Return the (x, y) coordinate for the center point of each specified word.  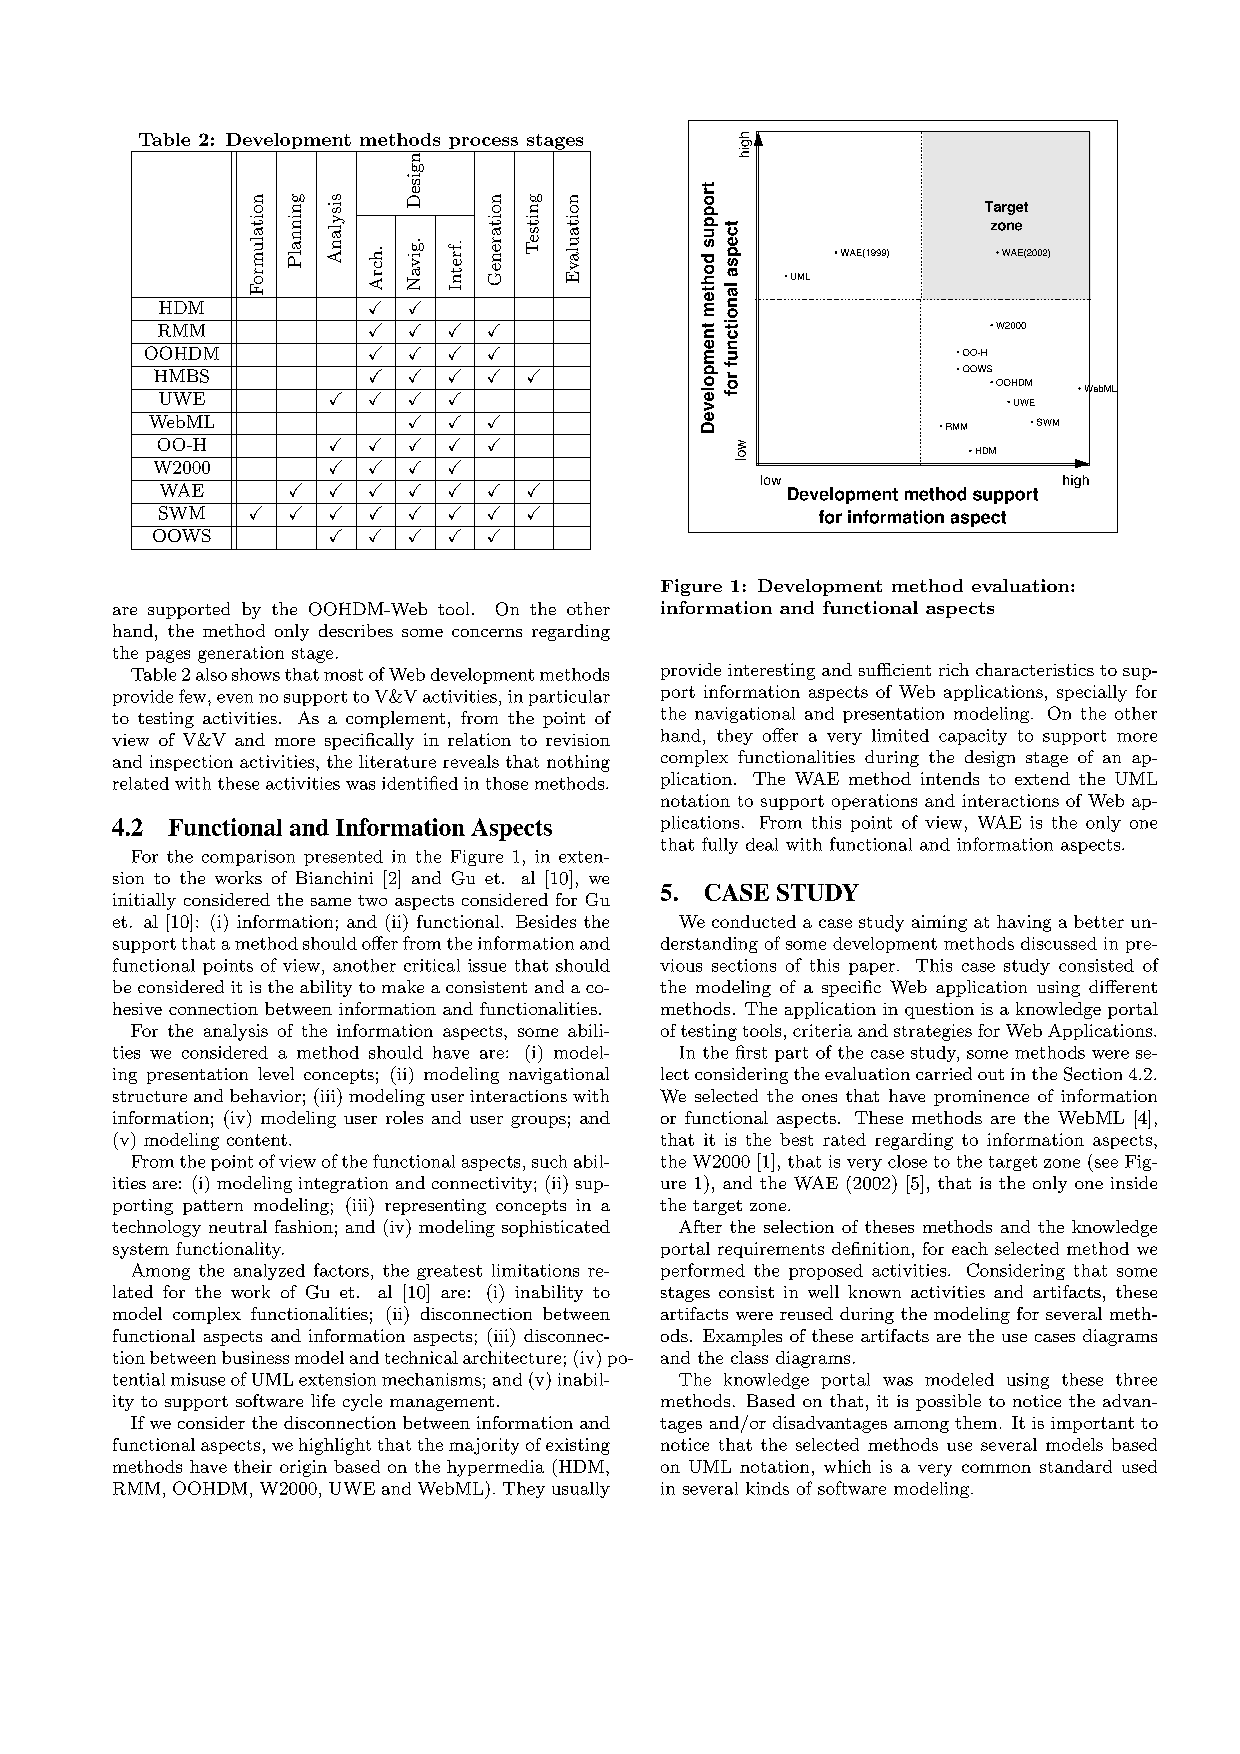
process (484, 144)
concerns (487, 633)
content (257, 1140)
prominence (981, 1098)
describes (356, 630)
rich (954, 669)
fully (720, 845)
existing (578, 1446)
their (253, 1466)
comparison (248, 858)
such (549, 1161)
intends (950, 778)
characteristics (1035, 669)
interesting (771, 671)
